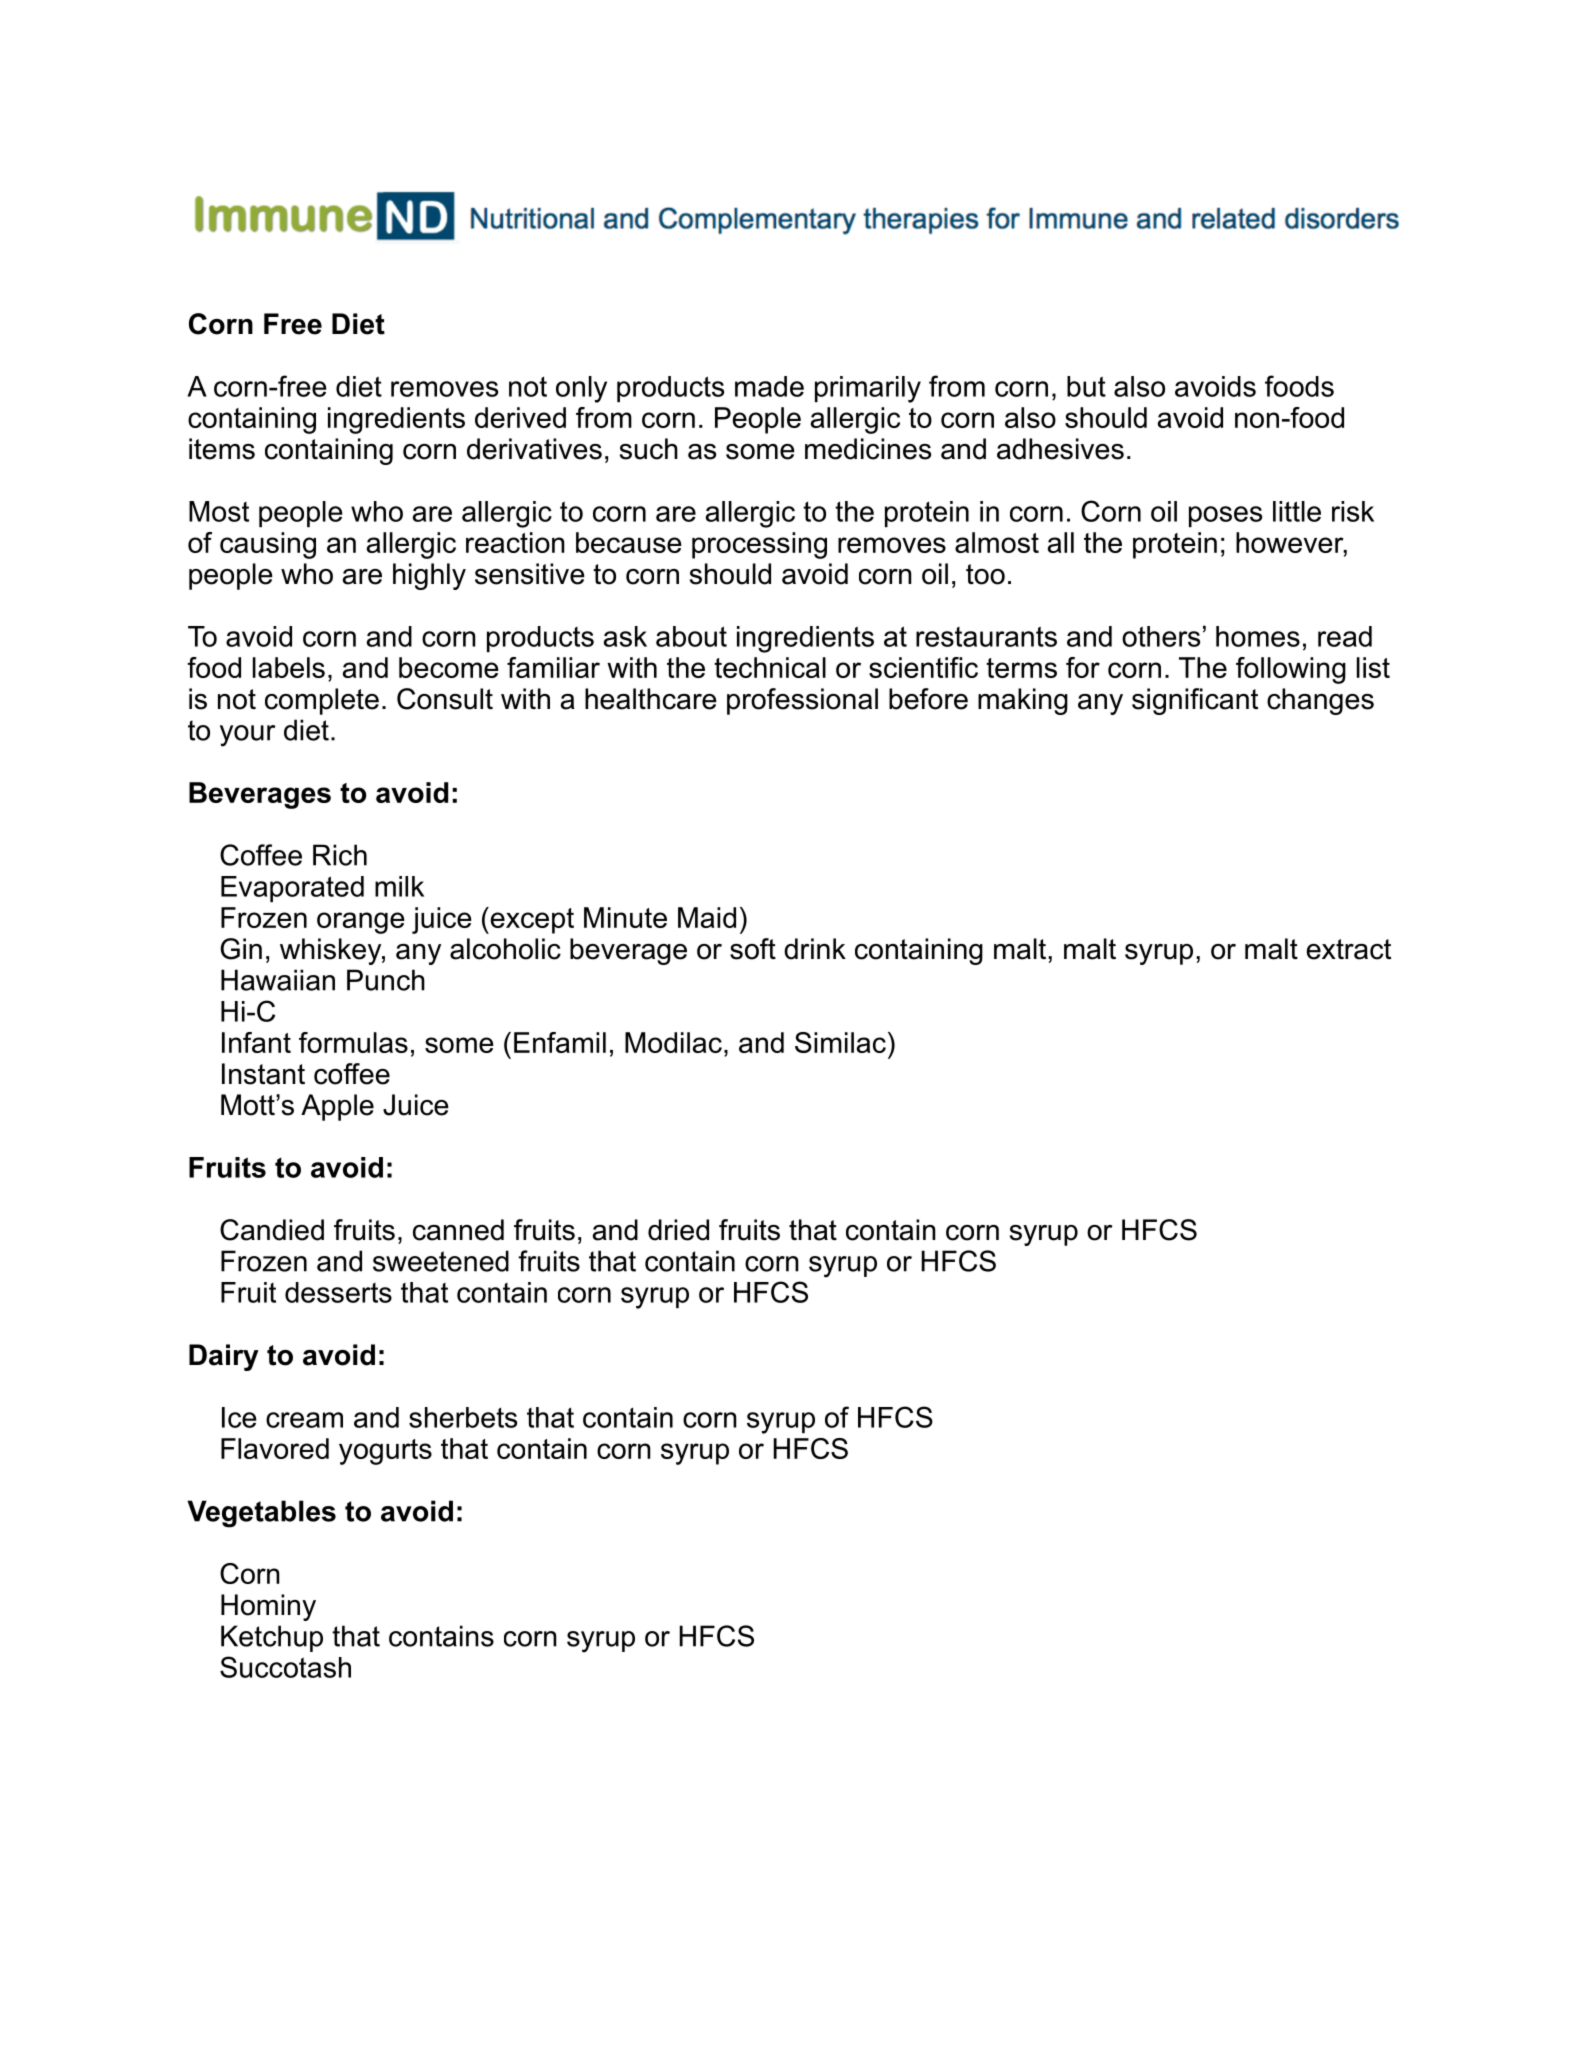 This screenshot has width=1593, height=2062. What do you see at coordinates (353, 1042) in the screenshot?
I see `formulas` at bounding box center [353, 1042].
